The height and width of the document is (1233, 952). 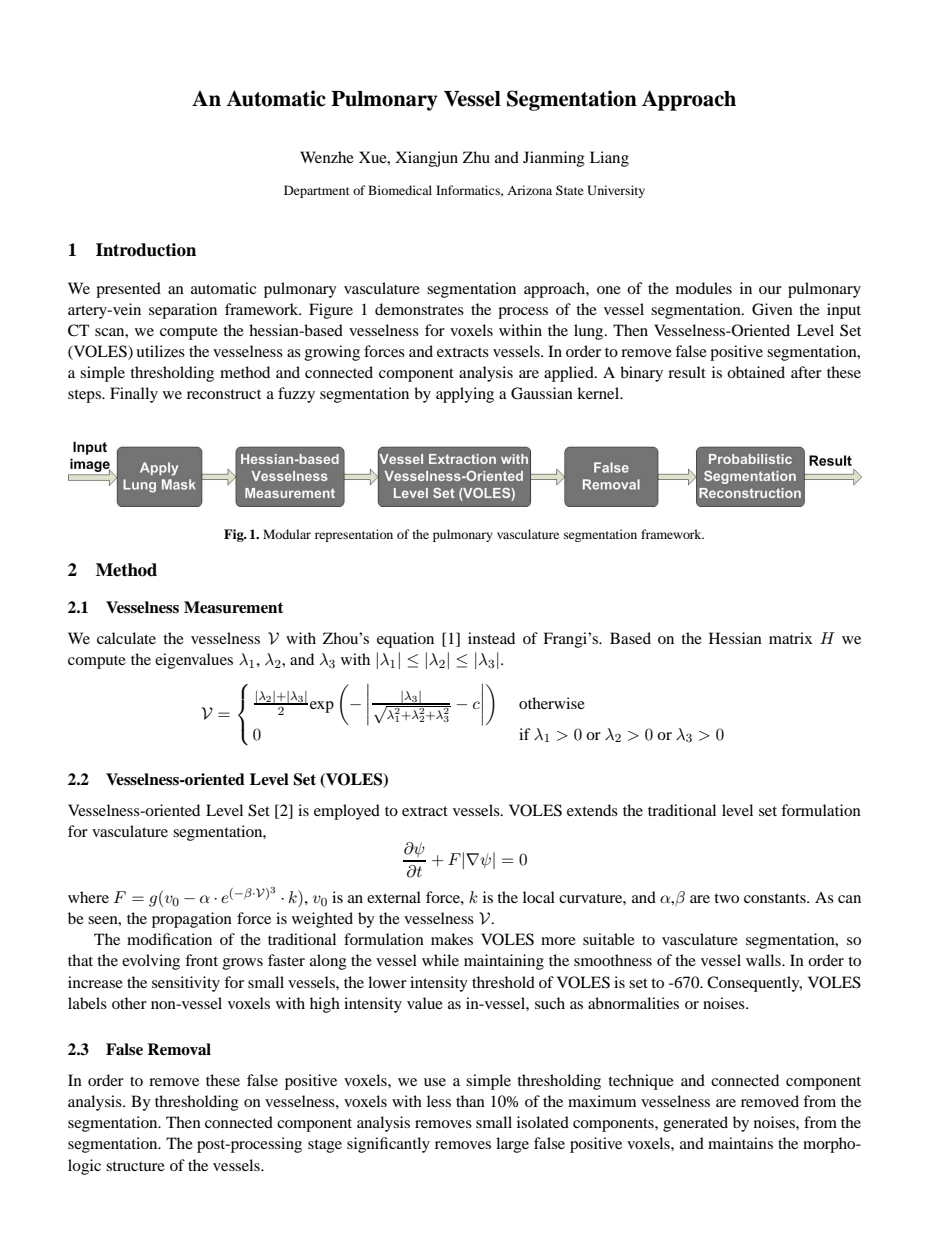 I want to click on extends, so click(x=592, y=810).
